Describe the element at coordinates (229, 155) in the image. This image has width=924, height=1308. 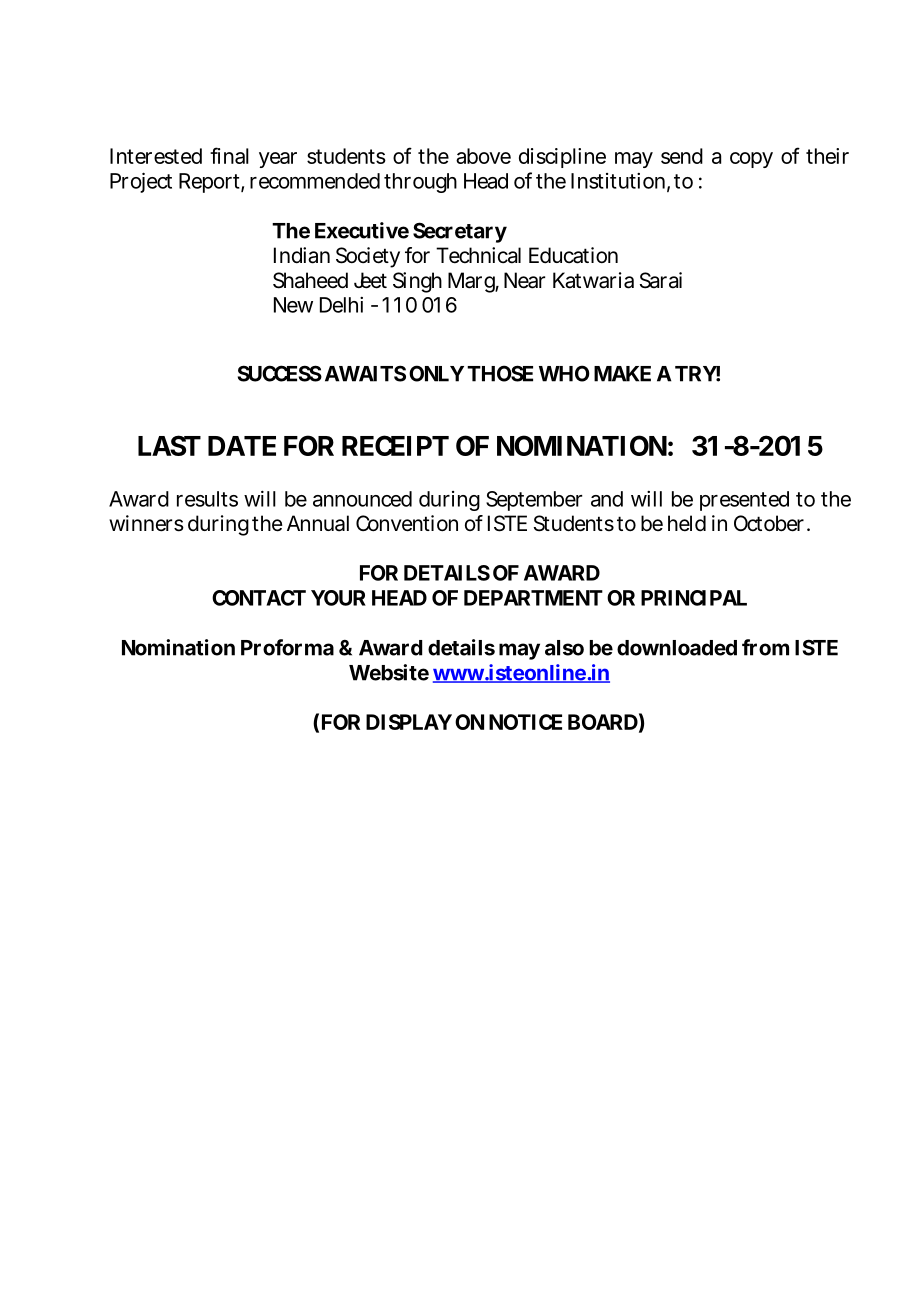
I see `final` at that location.
